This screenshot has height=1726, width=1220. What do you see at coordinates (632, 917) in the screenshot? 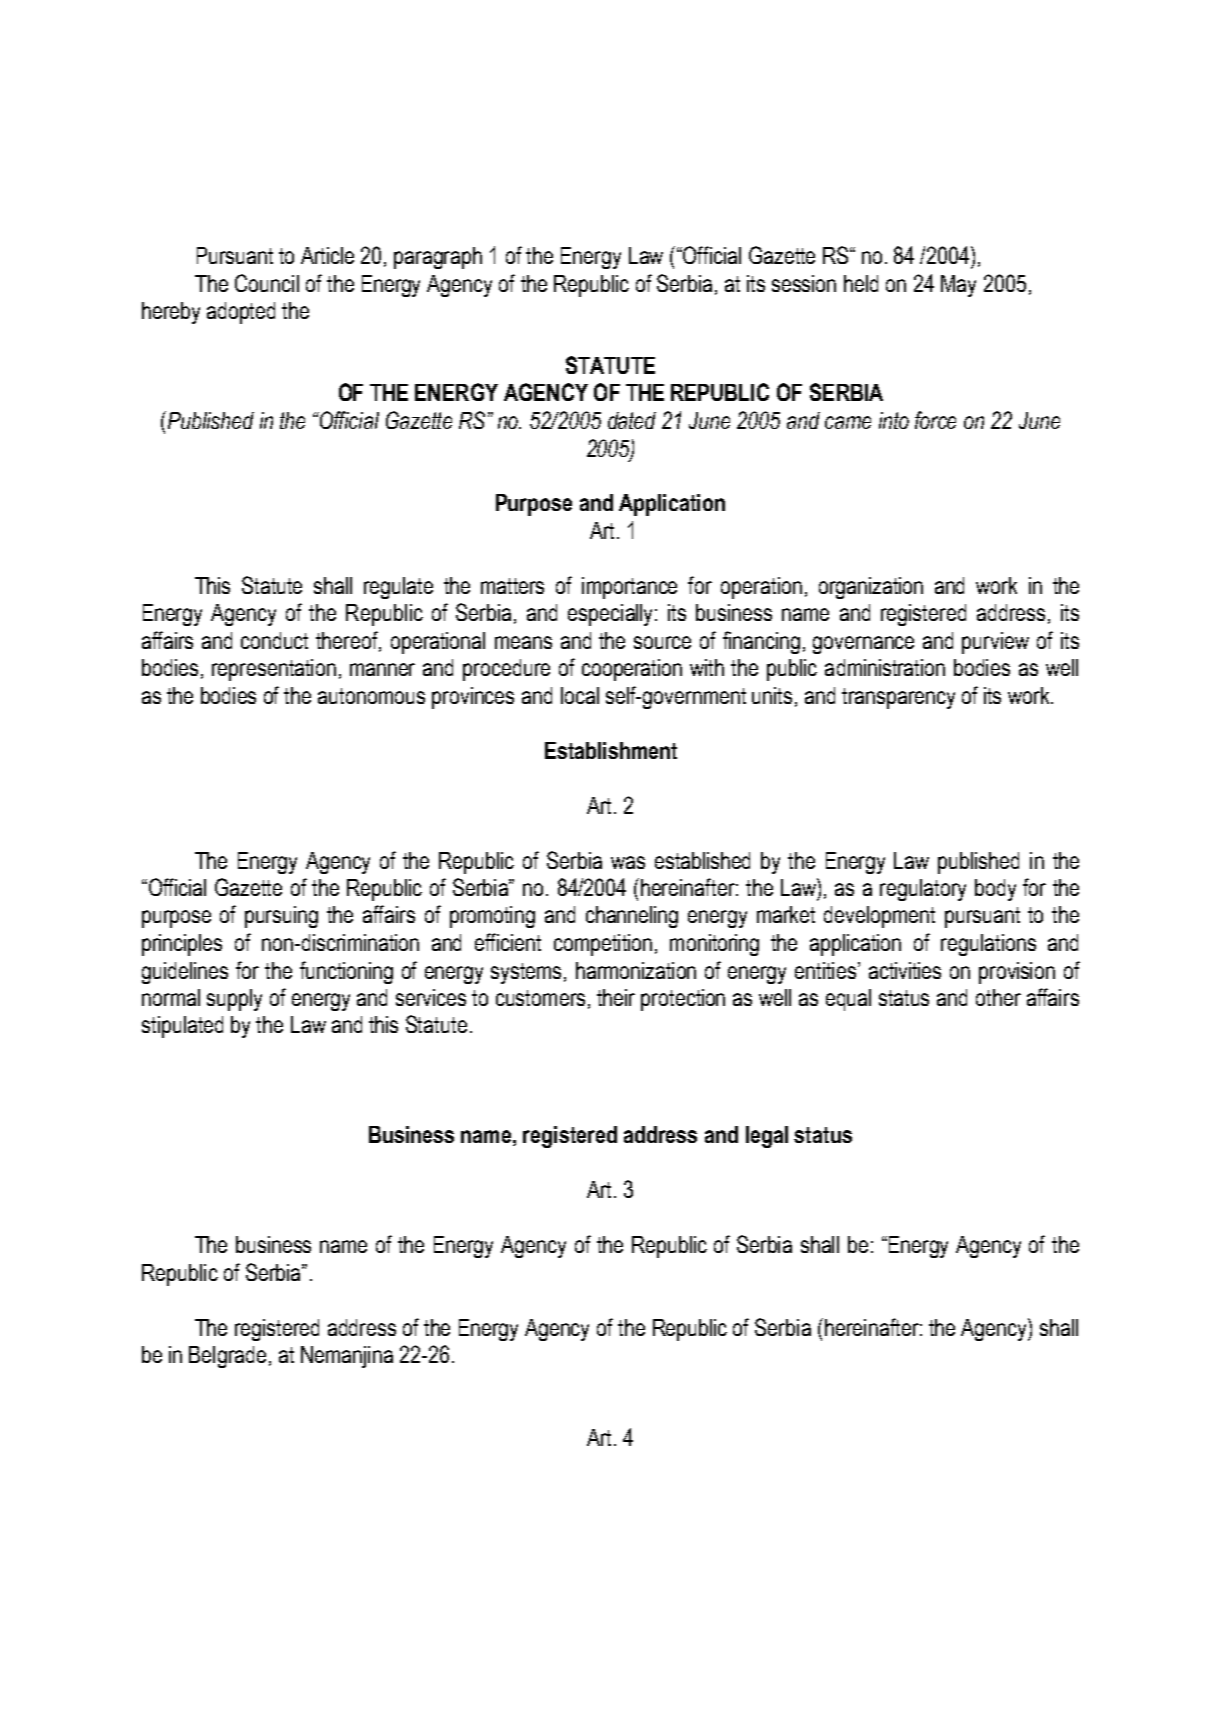
I see `channeling` at bounding box center [632, 917].
